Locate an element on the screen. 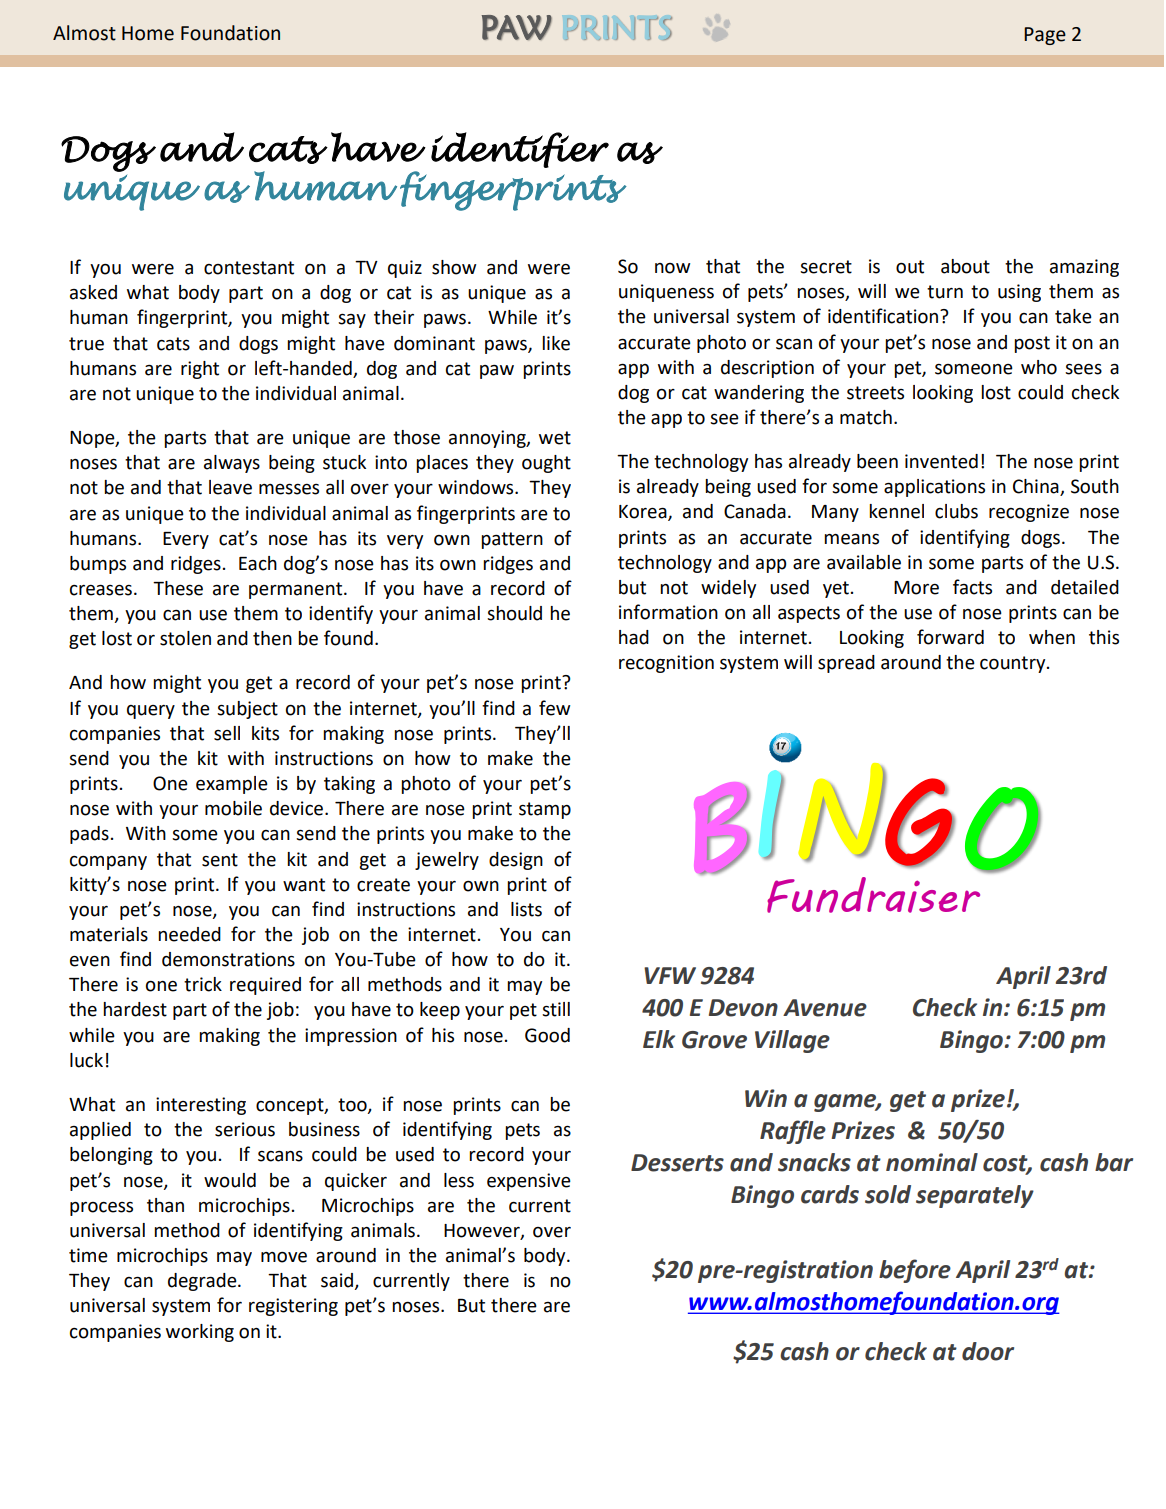 The height and width of the screenshot is (1509, 1166). facts is located at coordinates (972, 587).
